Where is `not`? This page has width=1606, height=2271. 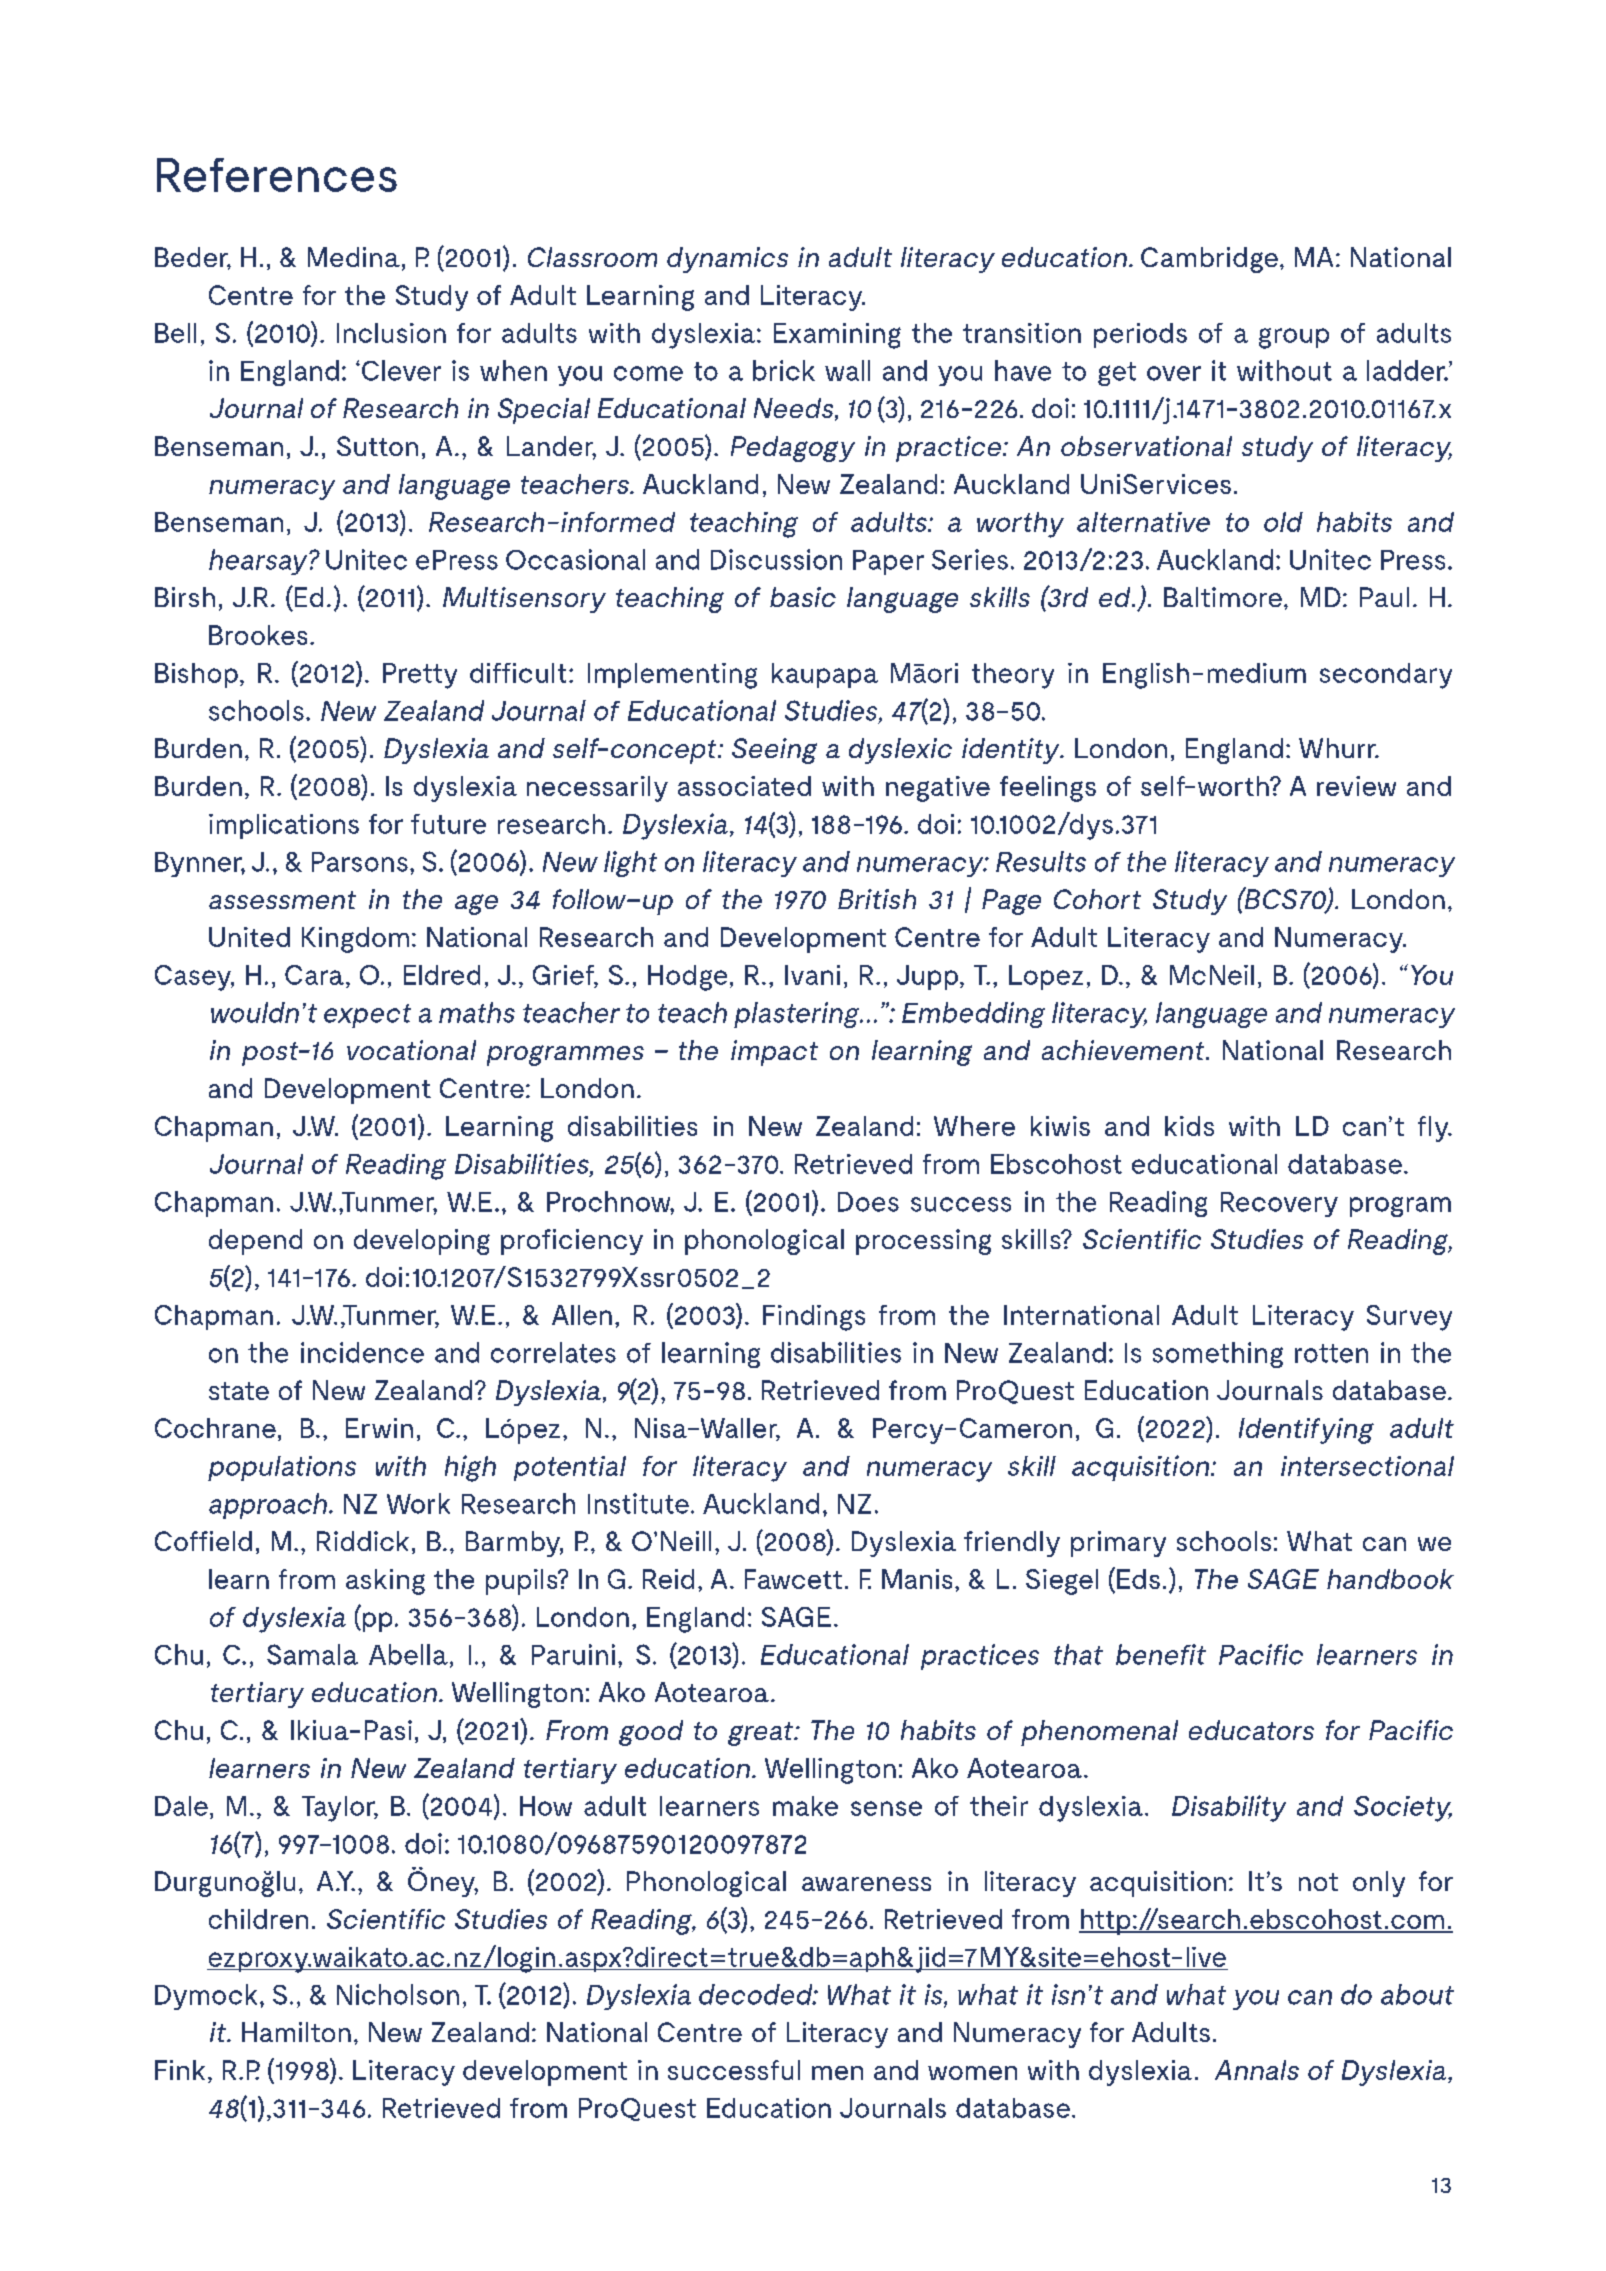
not is located at coordinates (1318, 1882).
